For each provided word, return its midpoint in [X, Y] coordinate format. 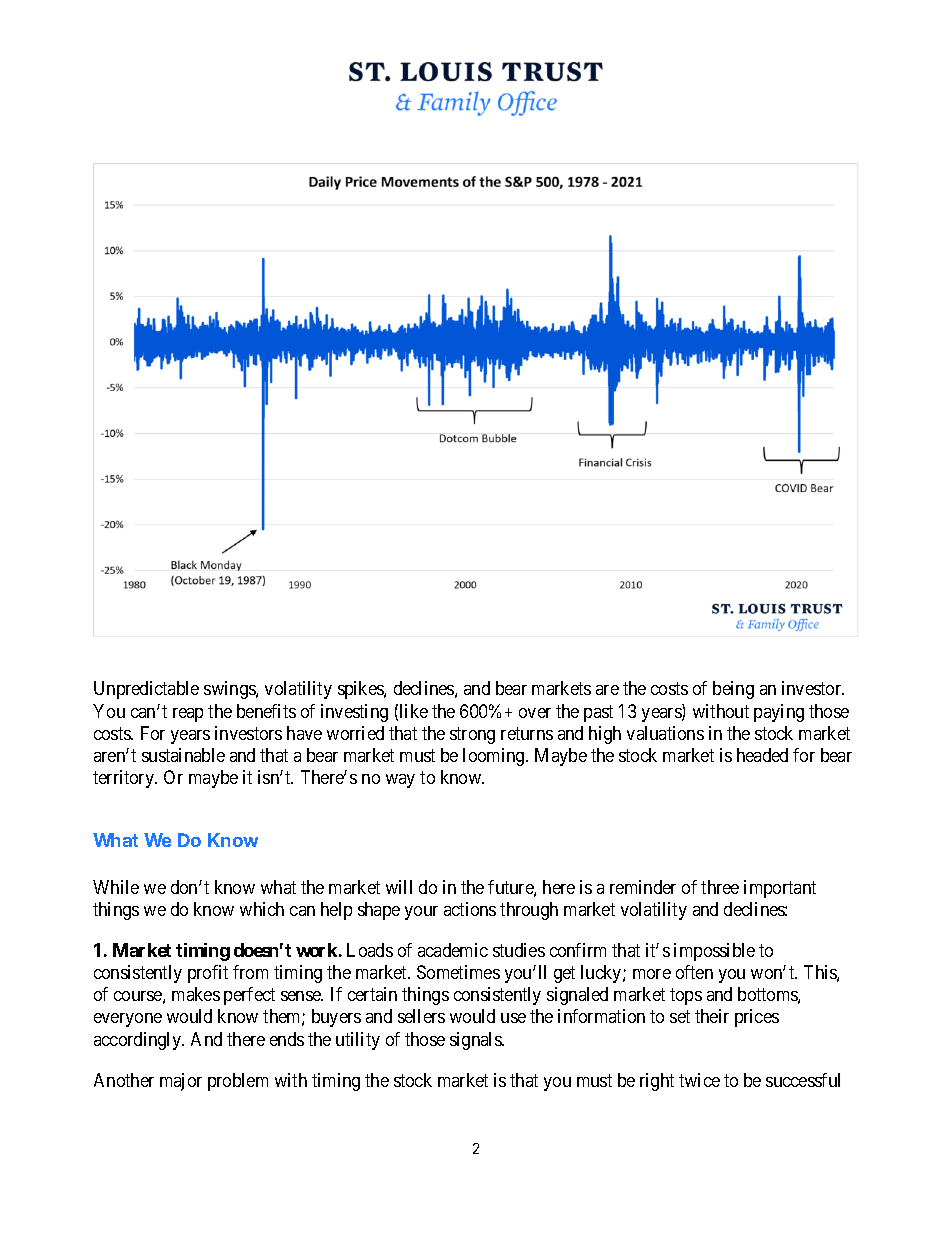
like [414, 711]
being [733, 690]
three [720, 887]
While [116, 887]
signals [476, 1041]
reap [188, 715]
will [399, 887]
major [181, 1082]
